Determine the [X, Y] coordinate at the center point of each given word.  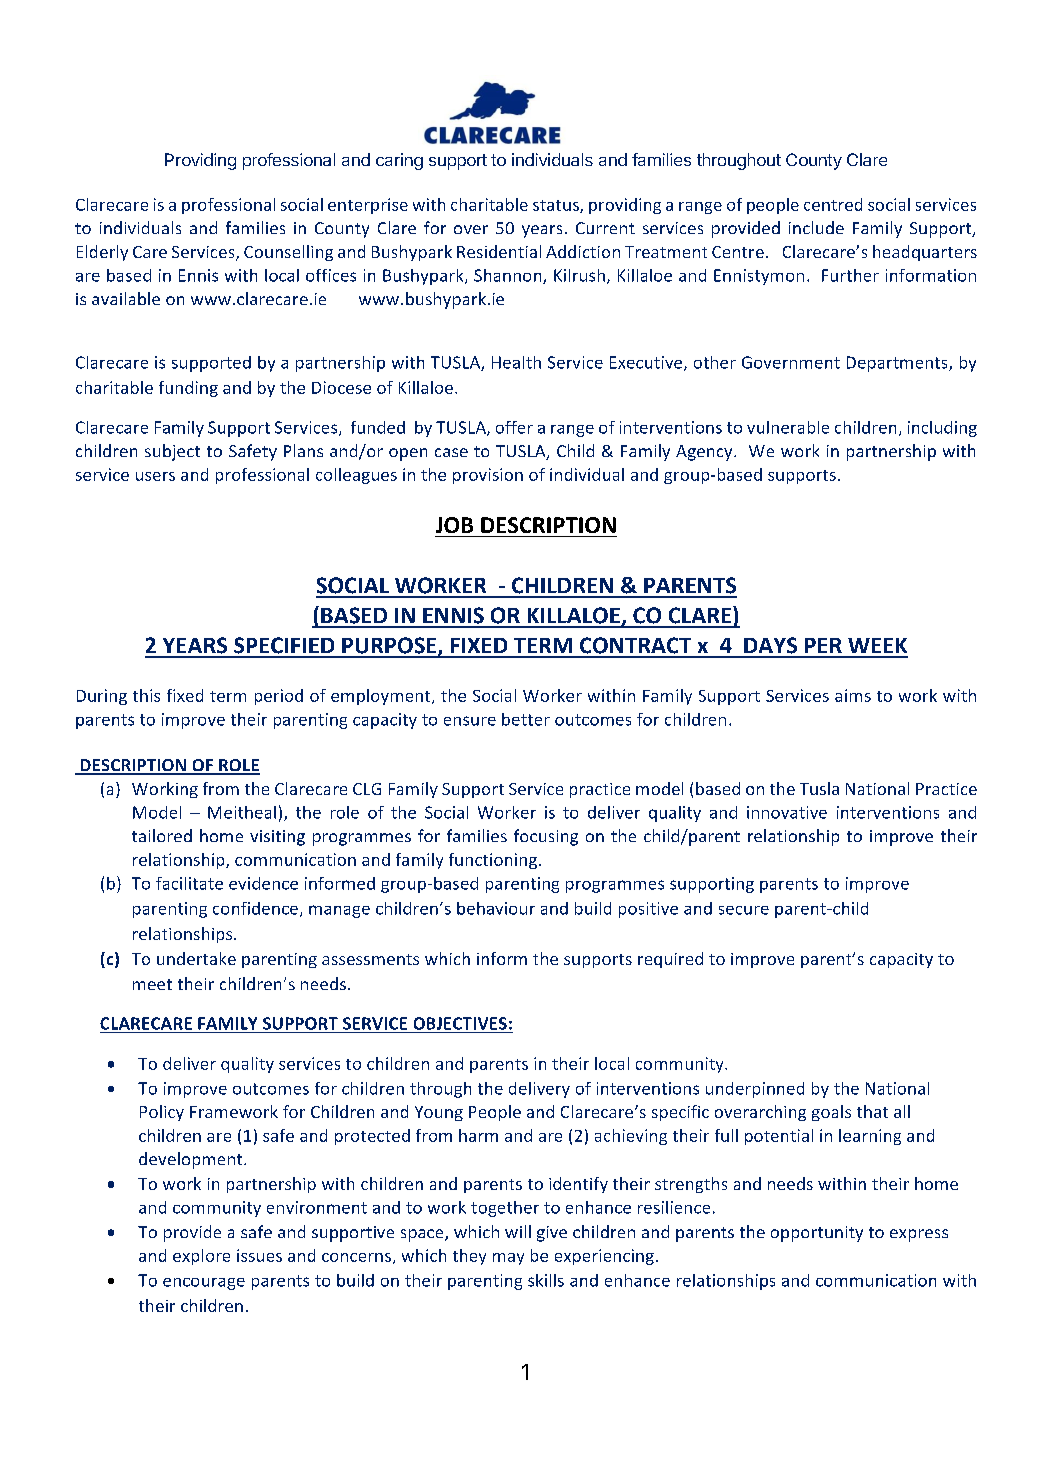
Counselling [288, 253]
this [146, 695]
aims [853, 695]
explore [201, 1257]
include [816, 227]
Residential [499, 251]
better [526, 719]
